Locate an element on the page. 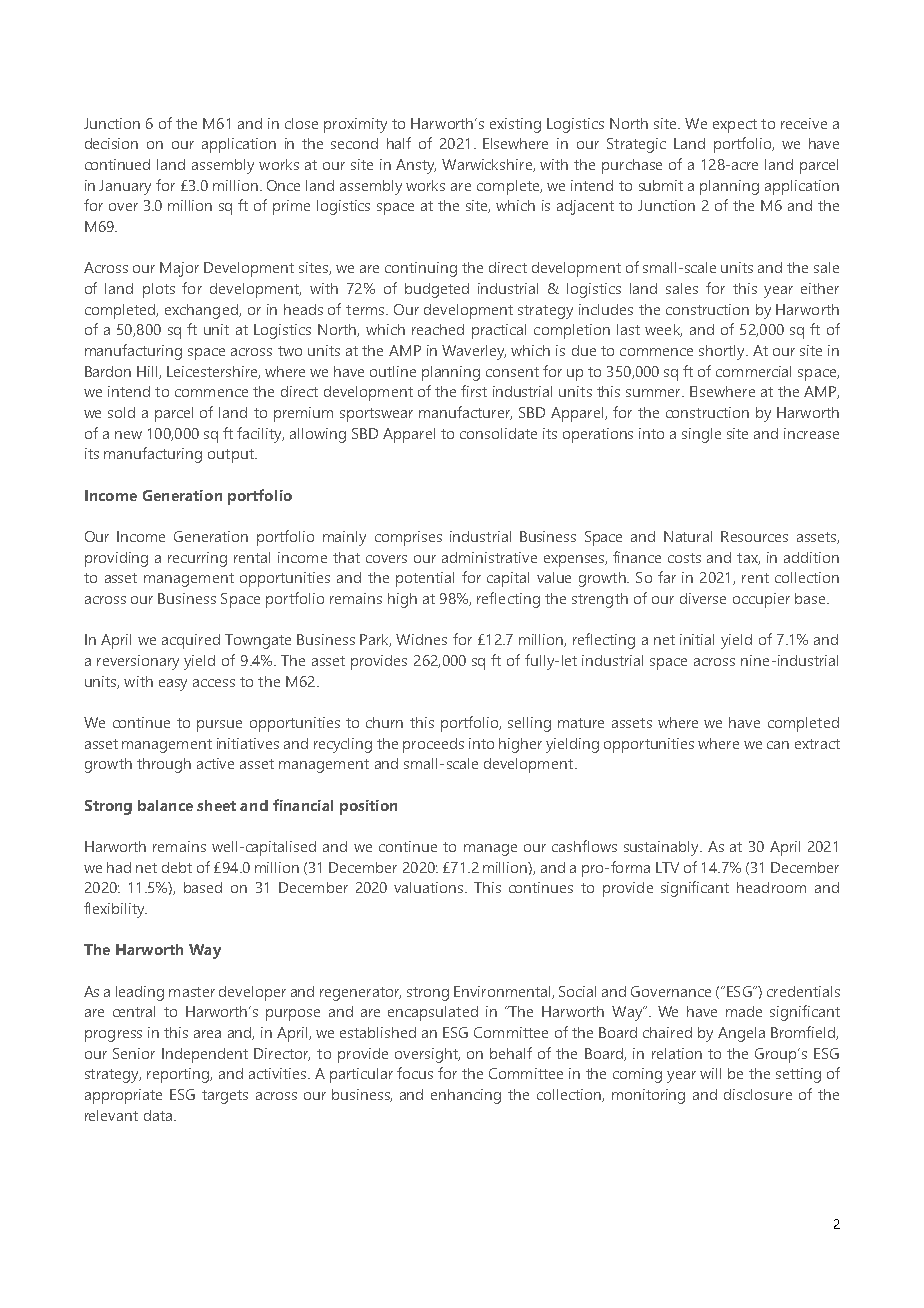 This page has width=924, height=1308. enhancing is located at coordinates (466, 1096).
